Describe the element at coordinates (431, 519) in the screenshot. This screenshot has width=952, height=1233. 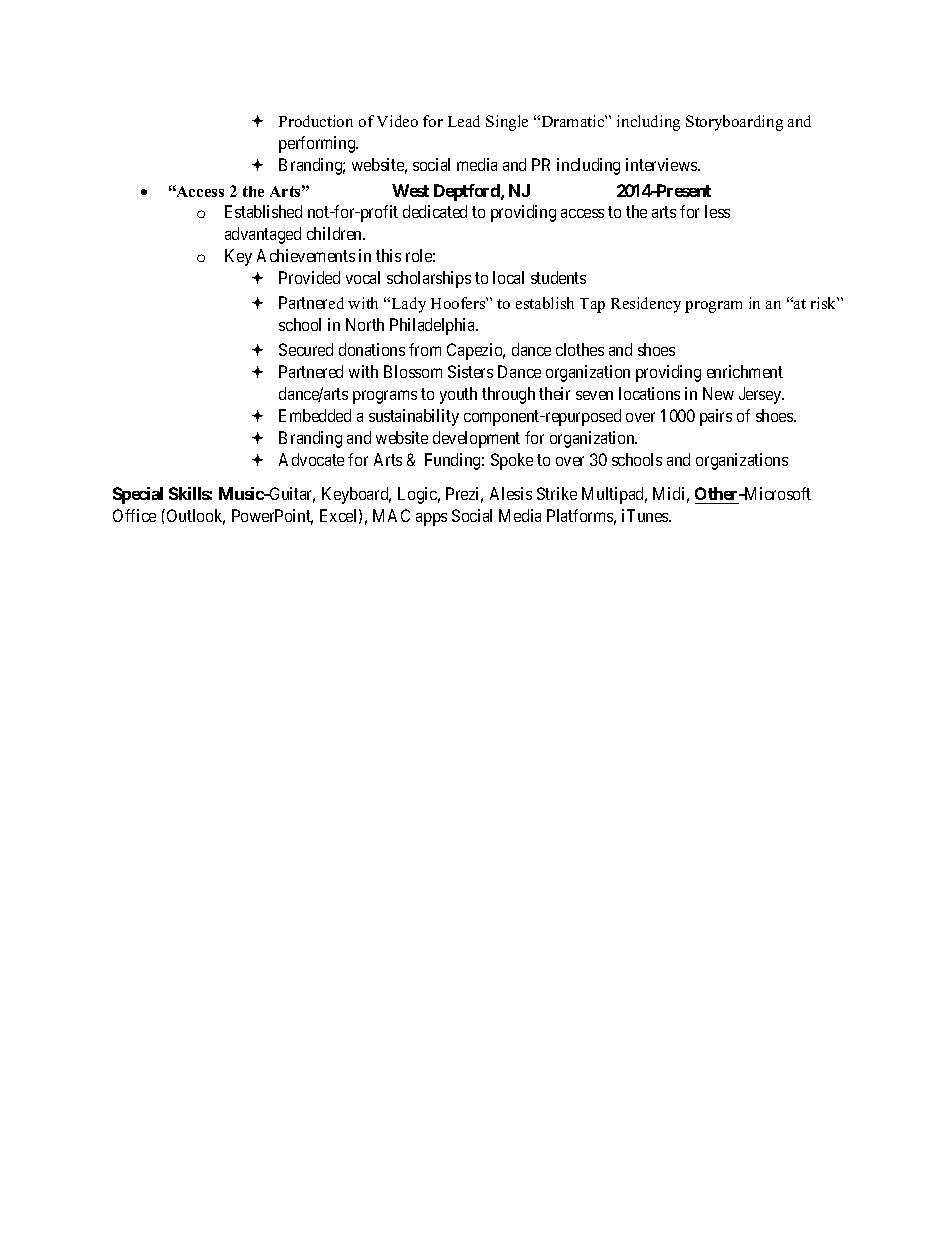
I see `apps` at that location.
